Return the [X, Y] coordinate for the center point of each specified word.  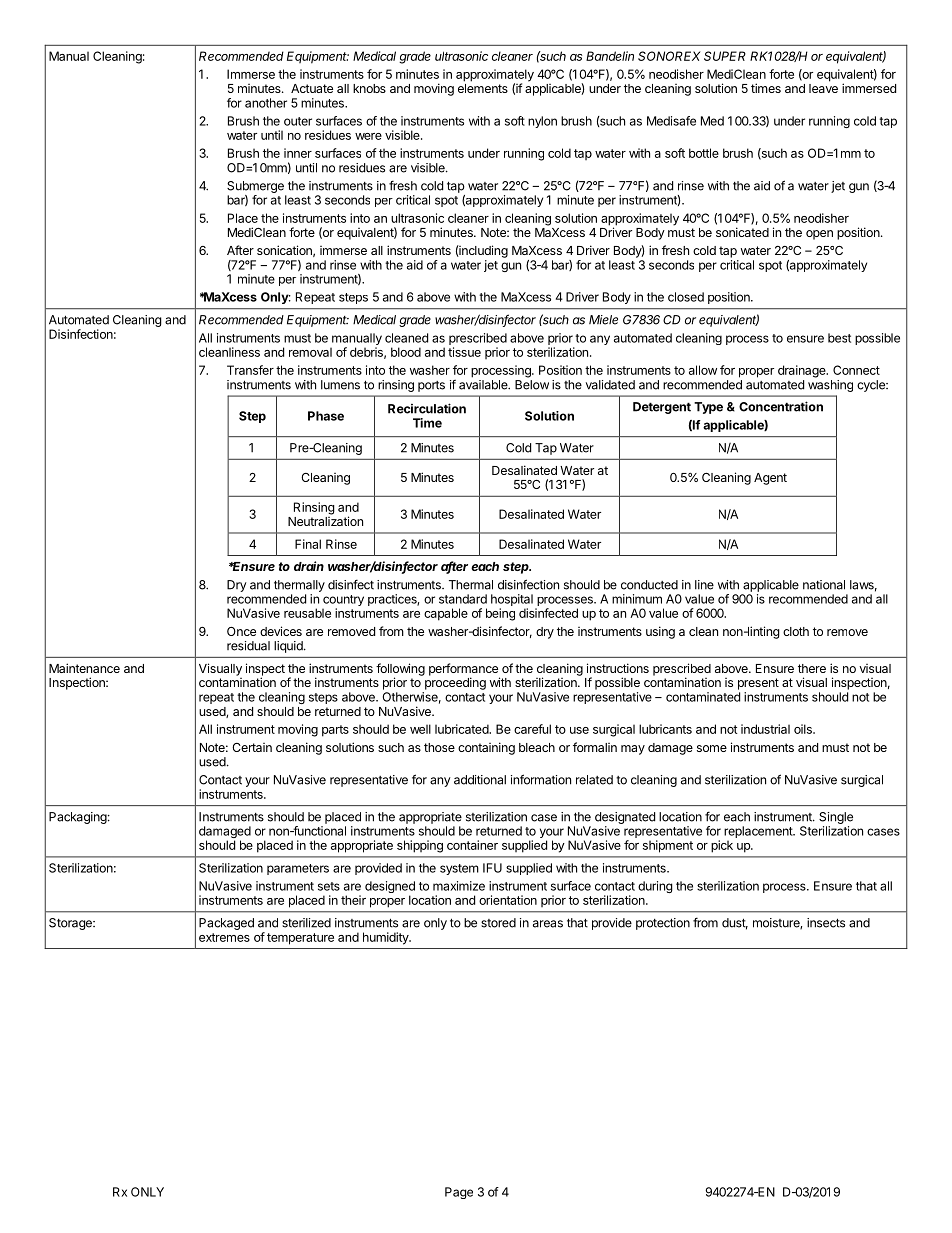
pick [722, 846]
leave [823, 88]
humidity [387, 938]
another [266, 103]
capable [446, 614]
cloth [796, 631]
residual [248, 646]
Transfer [250, 370]
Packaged [226, 924]
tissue [464, 352]
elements [483, 88]
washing [830, 386]
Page [459, 1193]
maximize [459, 886]
